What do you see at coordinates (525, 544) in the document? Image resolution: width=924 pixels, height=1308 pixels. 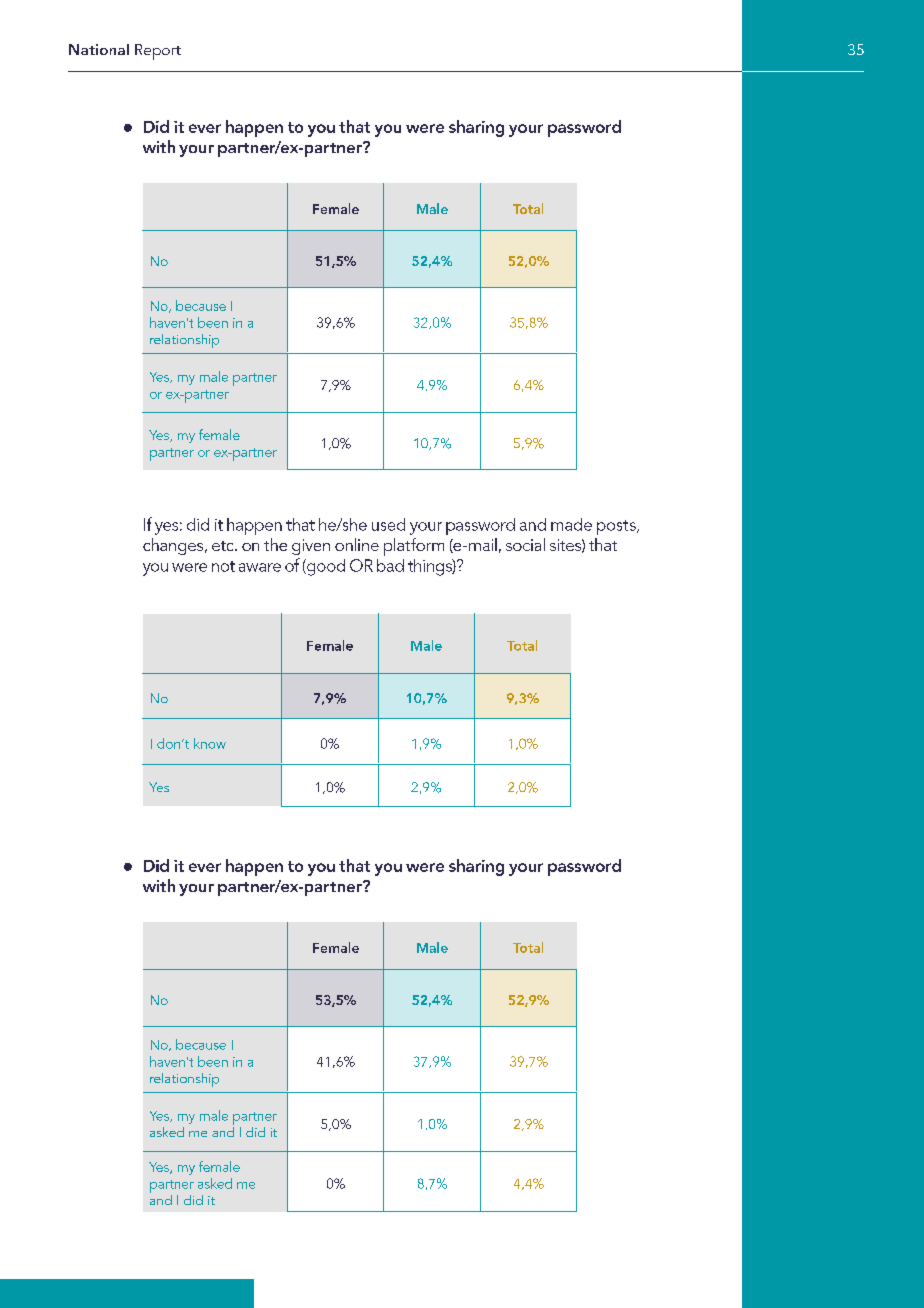 I see `social` at bounding box center [525, 544].
